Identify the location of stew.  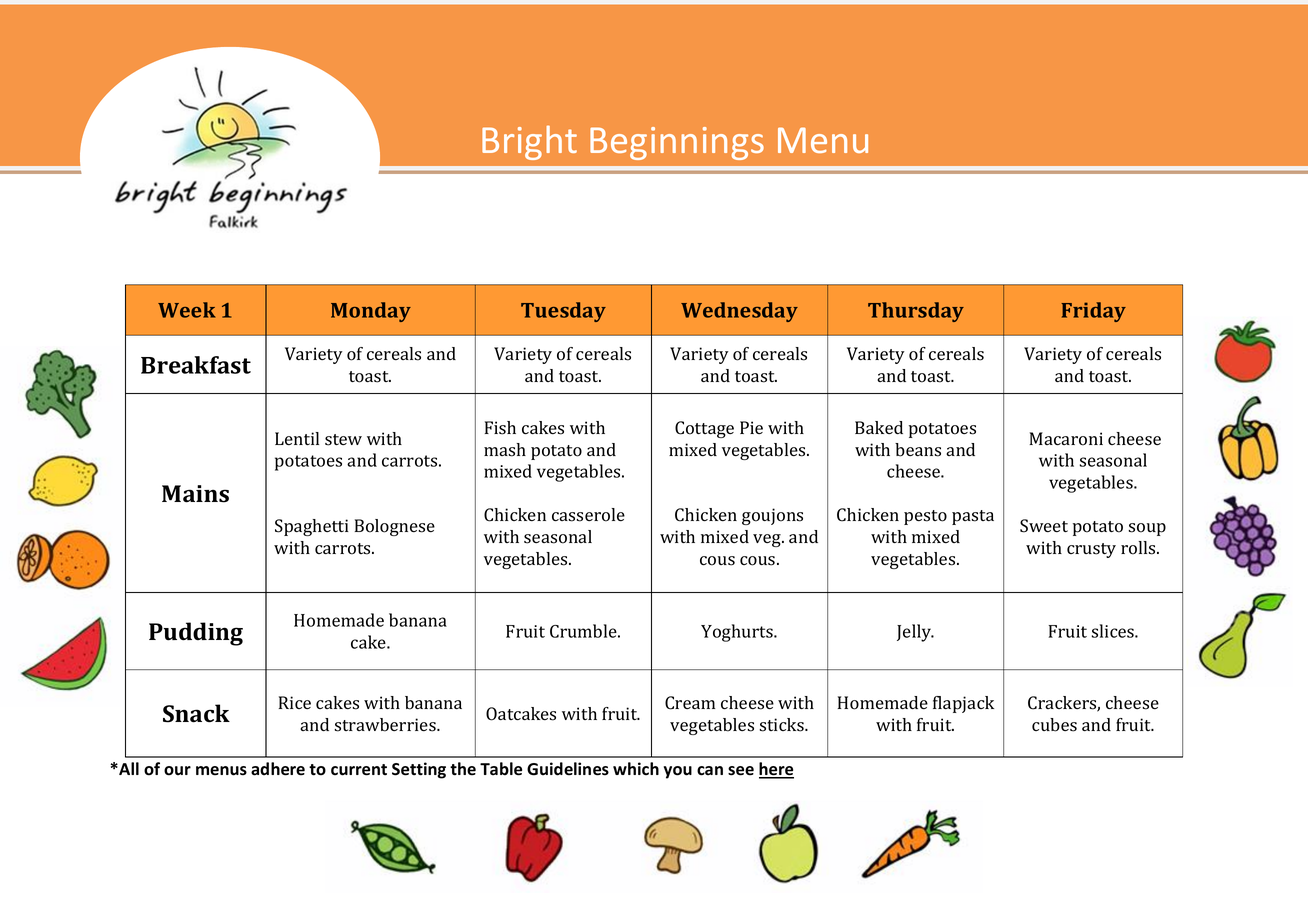
(343, 440).
